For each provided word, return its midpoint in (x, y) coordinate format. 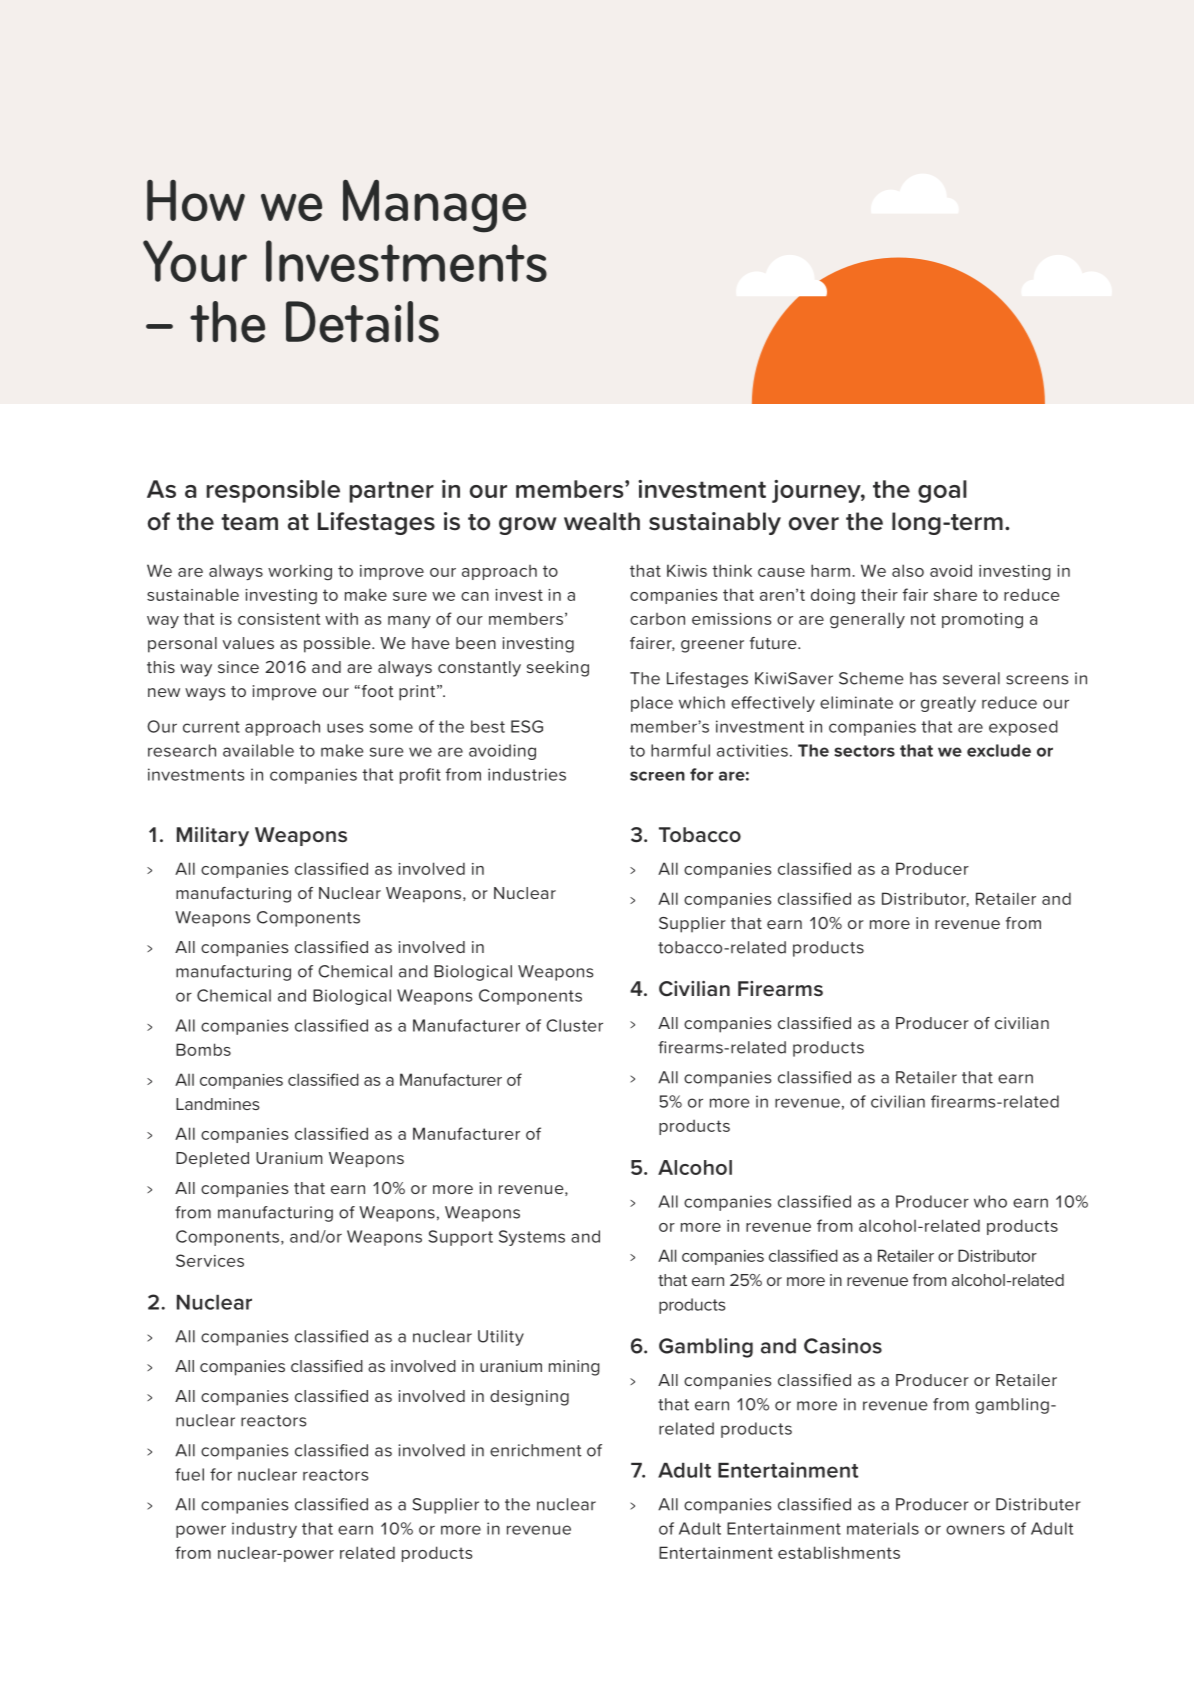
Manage (434, 206)
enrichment (536, 1450)
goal (942, 491)
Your (195, 261)
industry (264, 1530)
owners (975, 1530)
